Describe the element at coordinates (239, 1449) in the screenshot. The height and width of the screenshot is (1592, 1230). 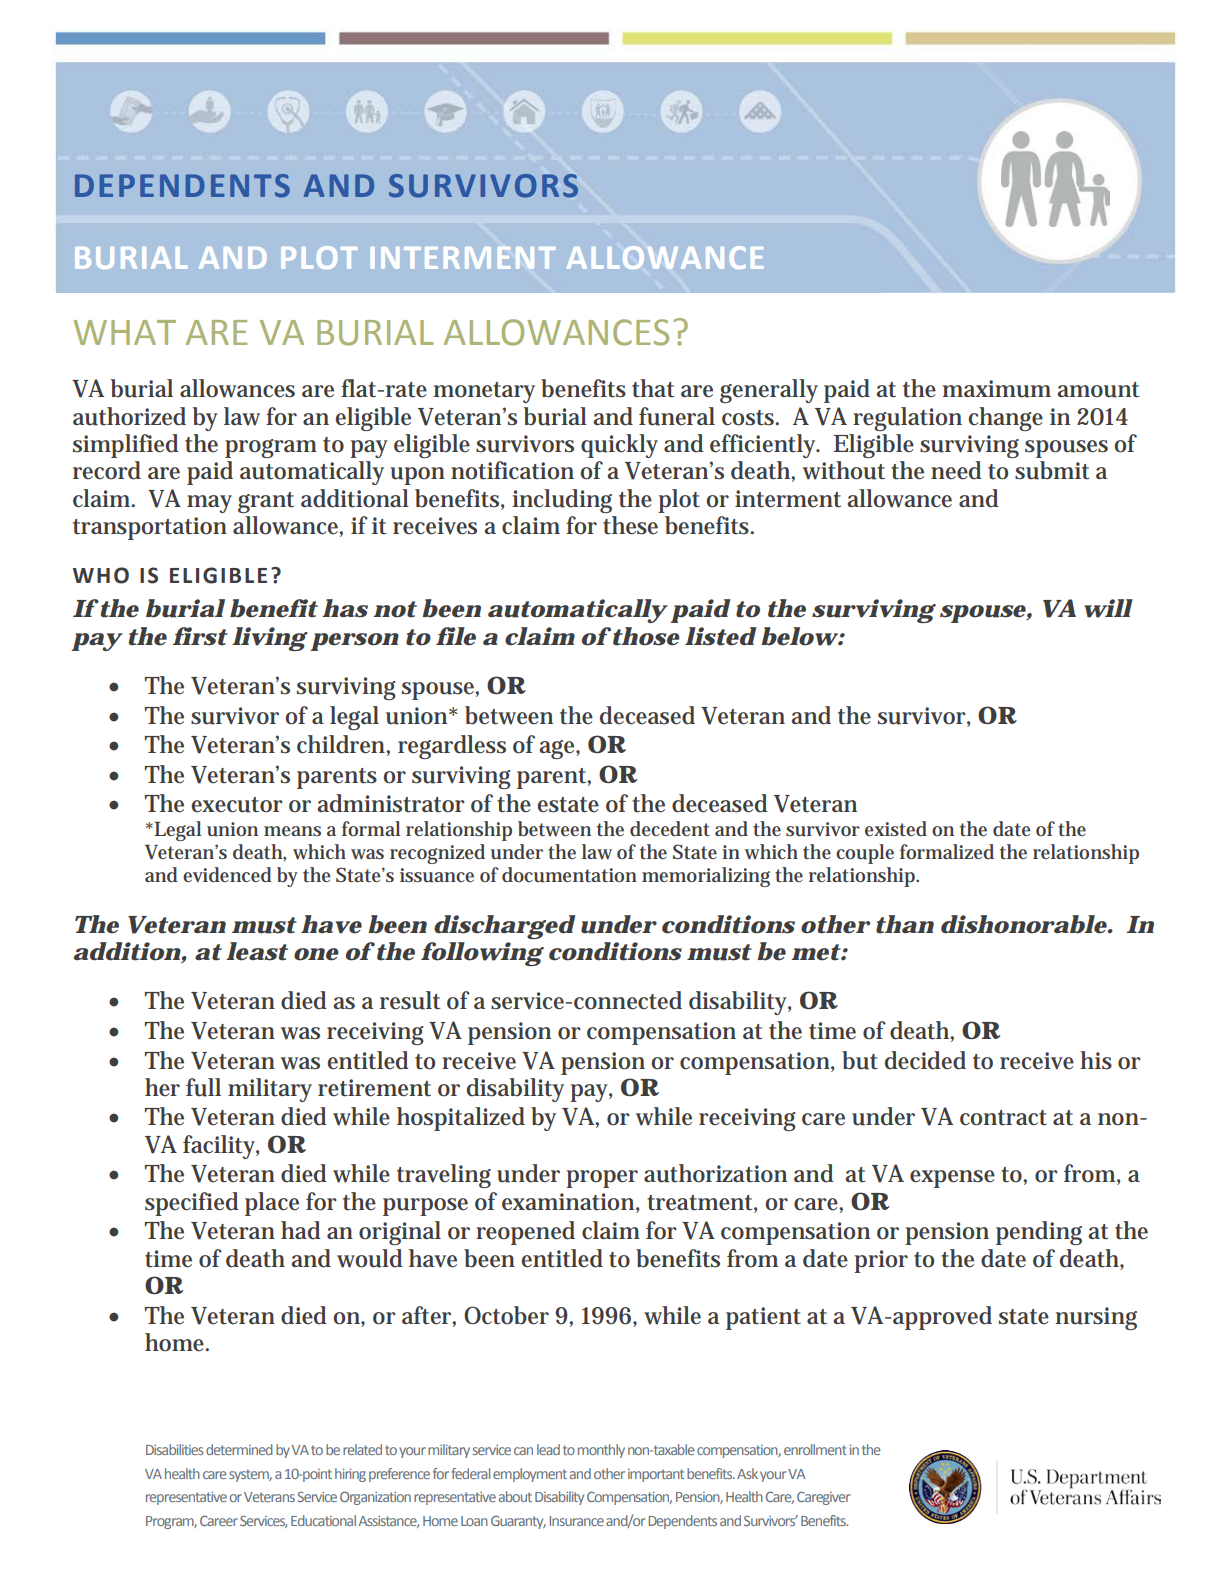
I see `determined` at that location.
